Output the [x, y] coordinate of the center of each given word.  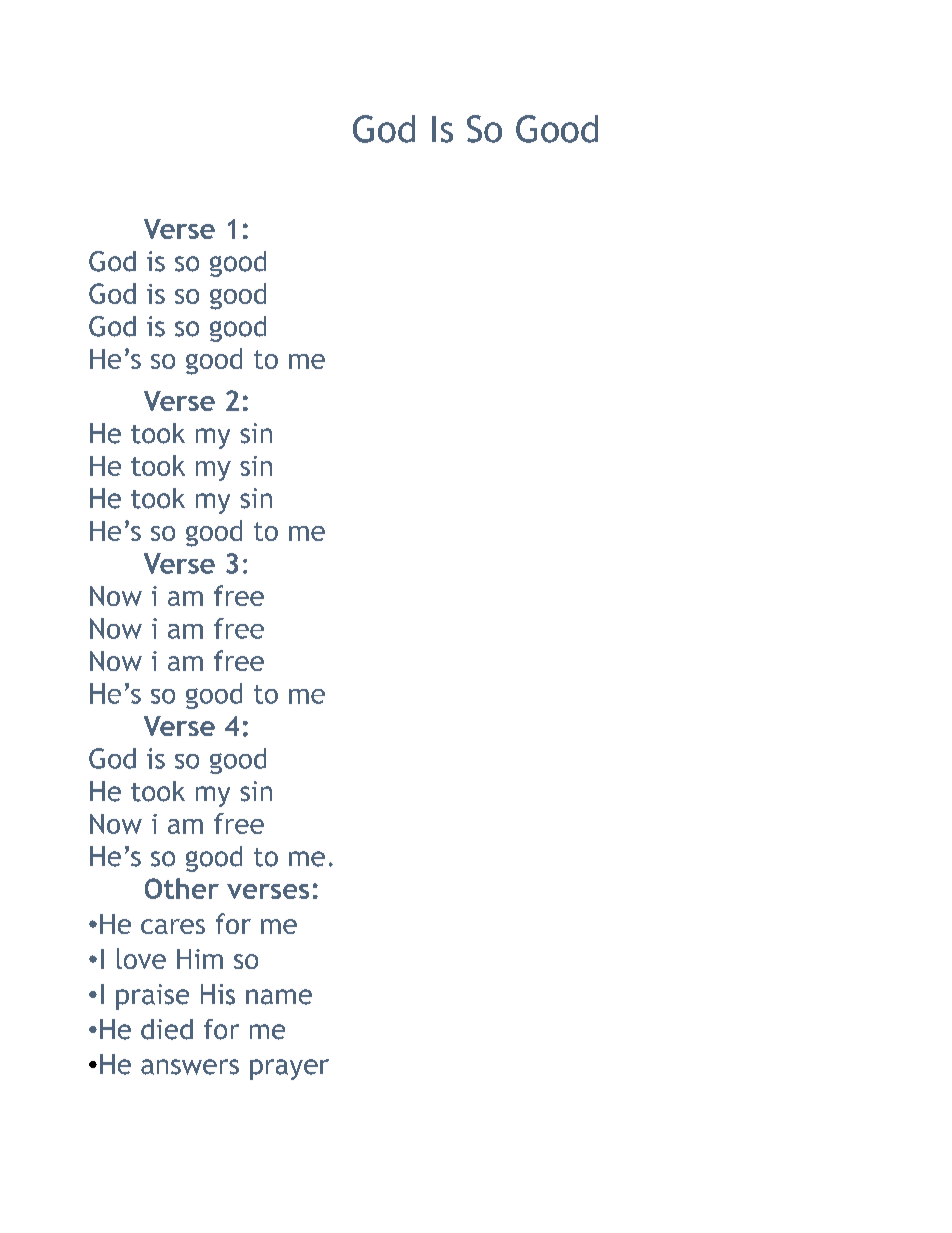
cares [173, 926]
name [279, 997]
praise [152, 997]
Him [200, 959]
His [218, 994]
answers [190, 1067]
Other [182, 888]
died [167, 1029]
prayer [289, 1069]
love [141, 958]
